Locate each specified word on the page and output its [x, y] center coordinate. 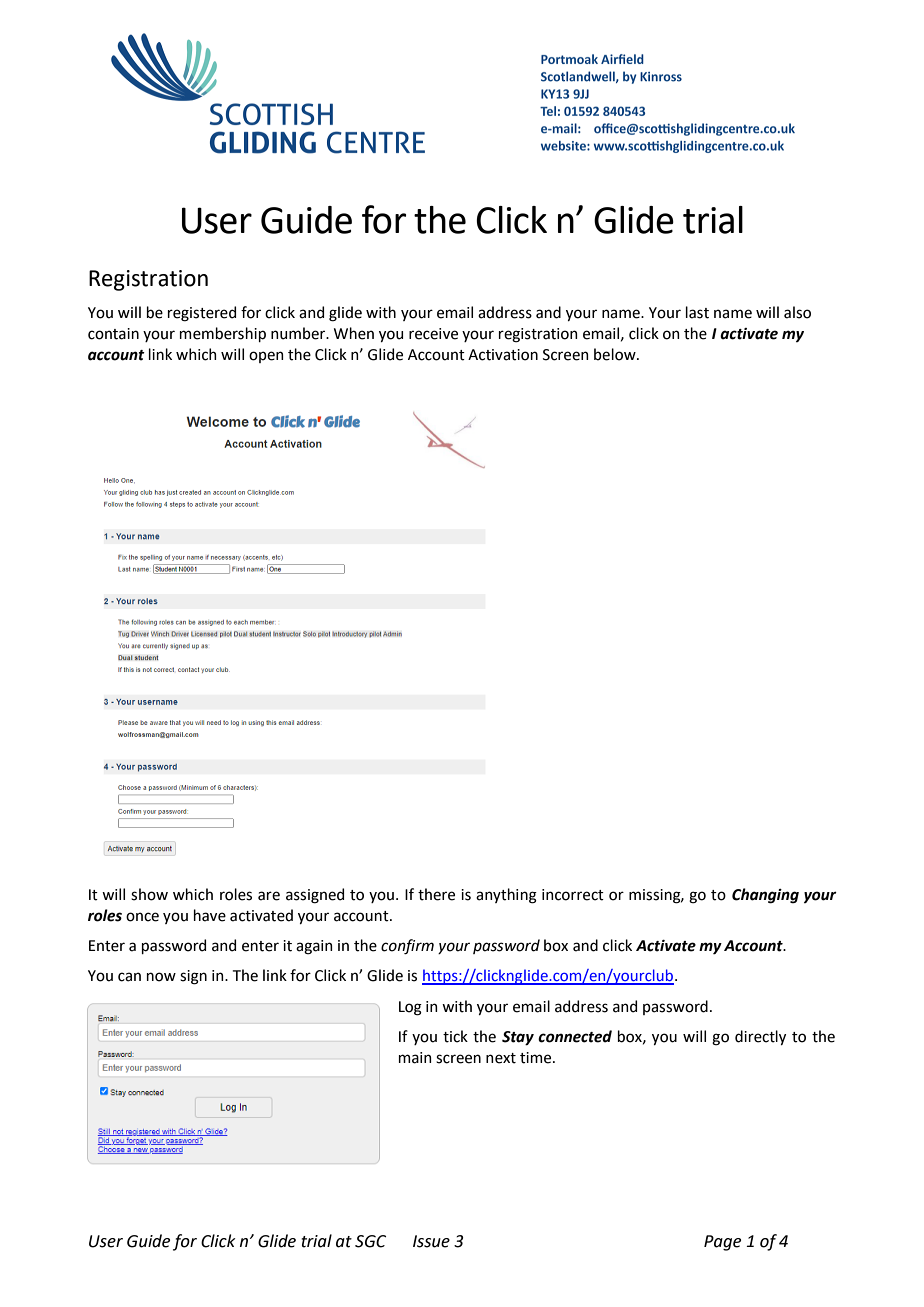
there [436, 894]
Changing [765, 896]
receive [433, 334]
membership [223, 334]
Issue [431, 1241]
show [149, 894]
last [697, 312]
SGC [370, 1241]
